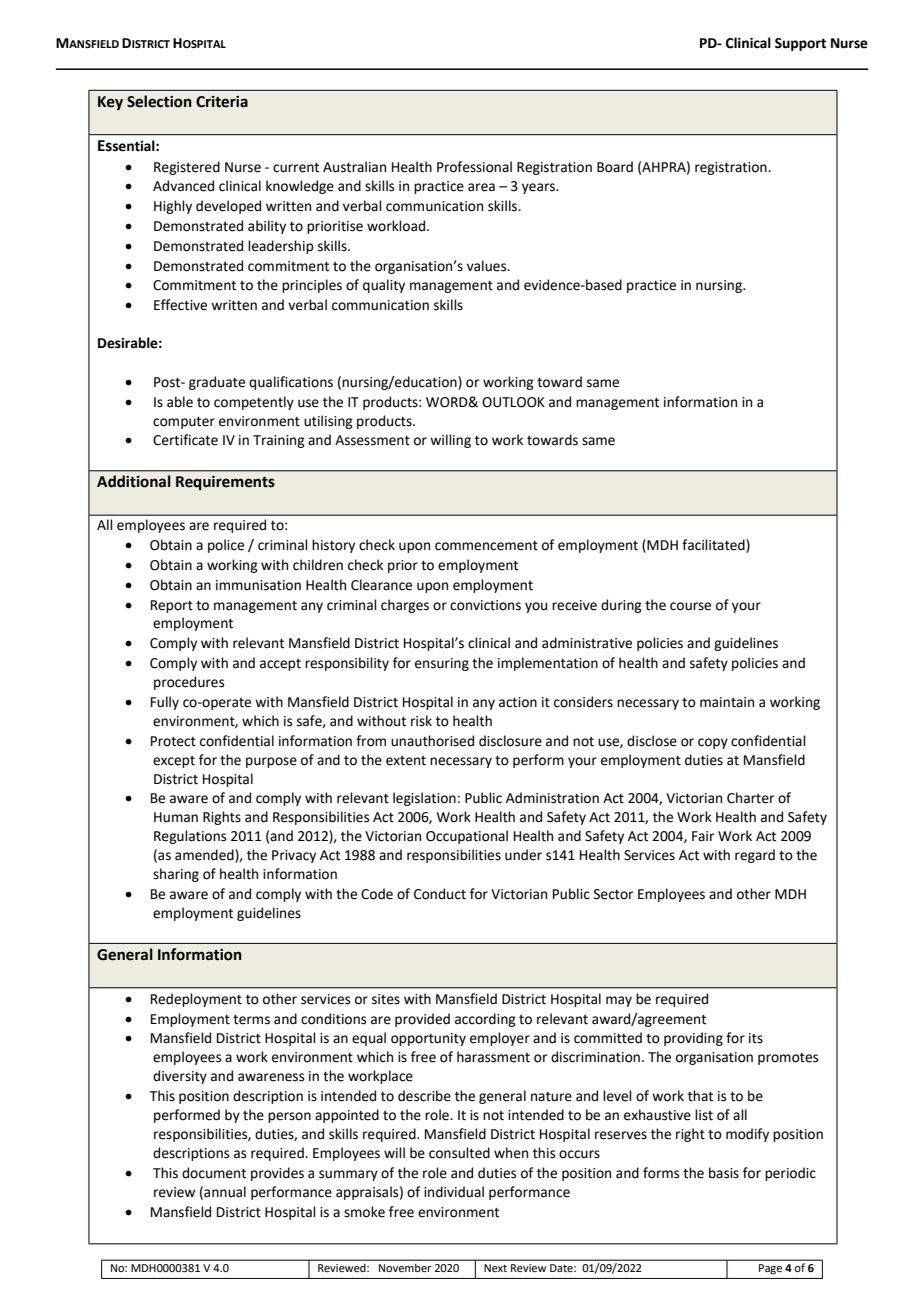 This screenshot has height=1308, width=924. Describe the element at coordinates (222, 102) in the screenshot. I see `Criteria` at that location.
